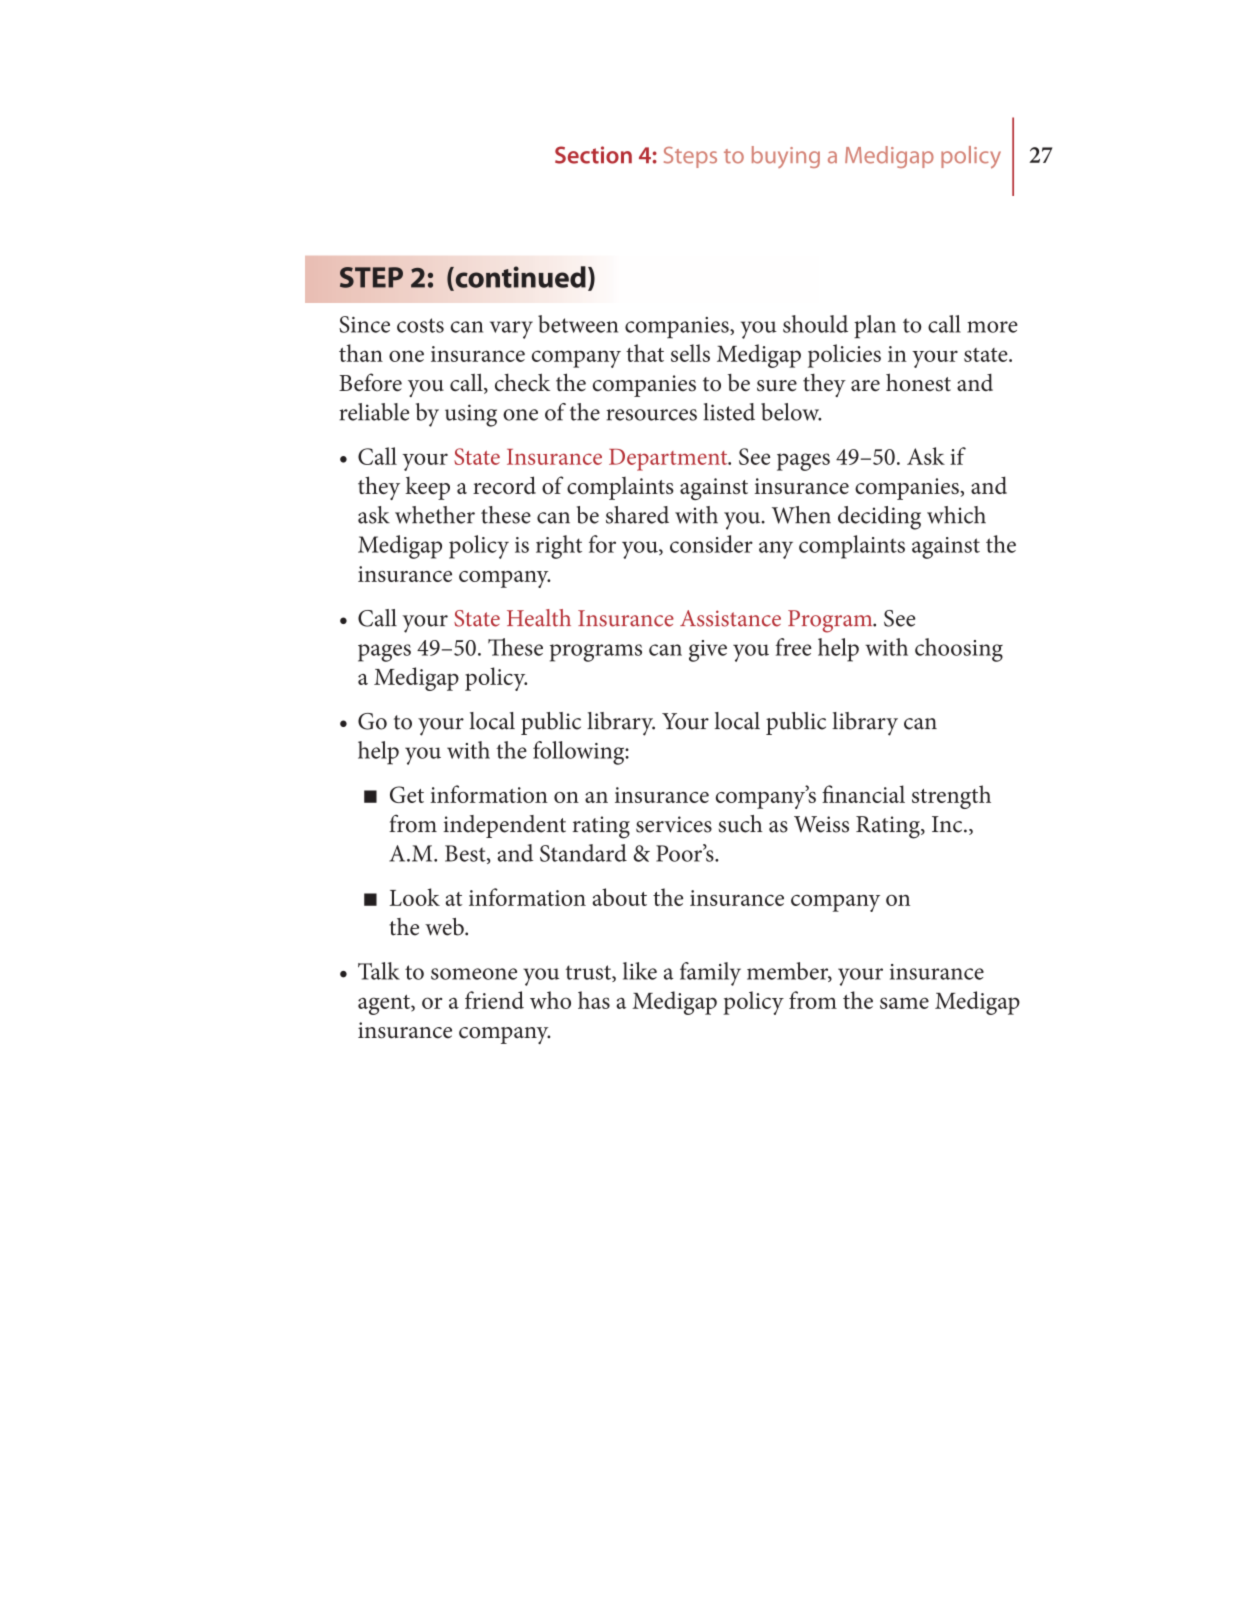  I want to click on plan, so click(875, 327).
